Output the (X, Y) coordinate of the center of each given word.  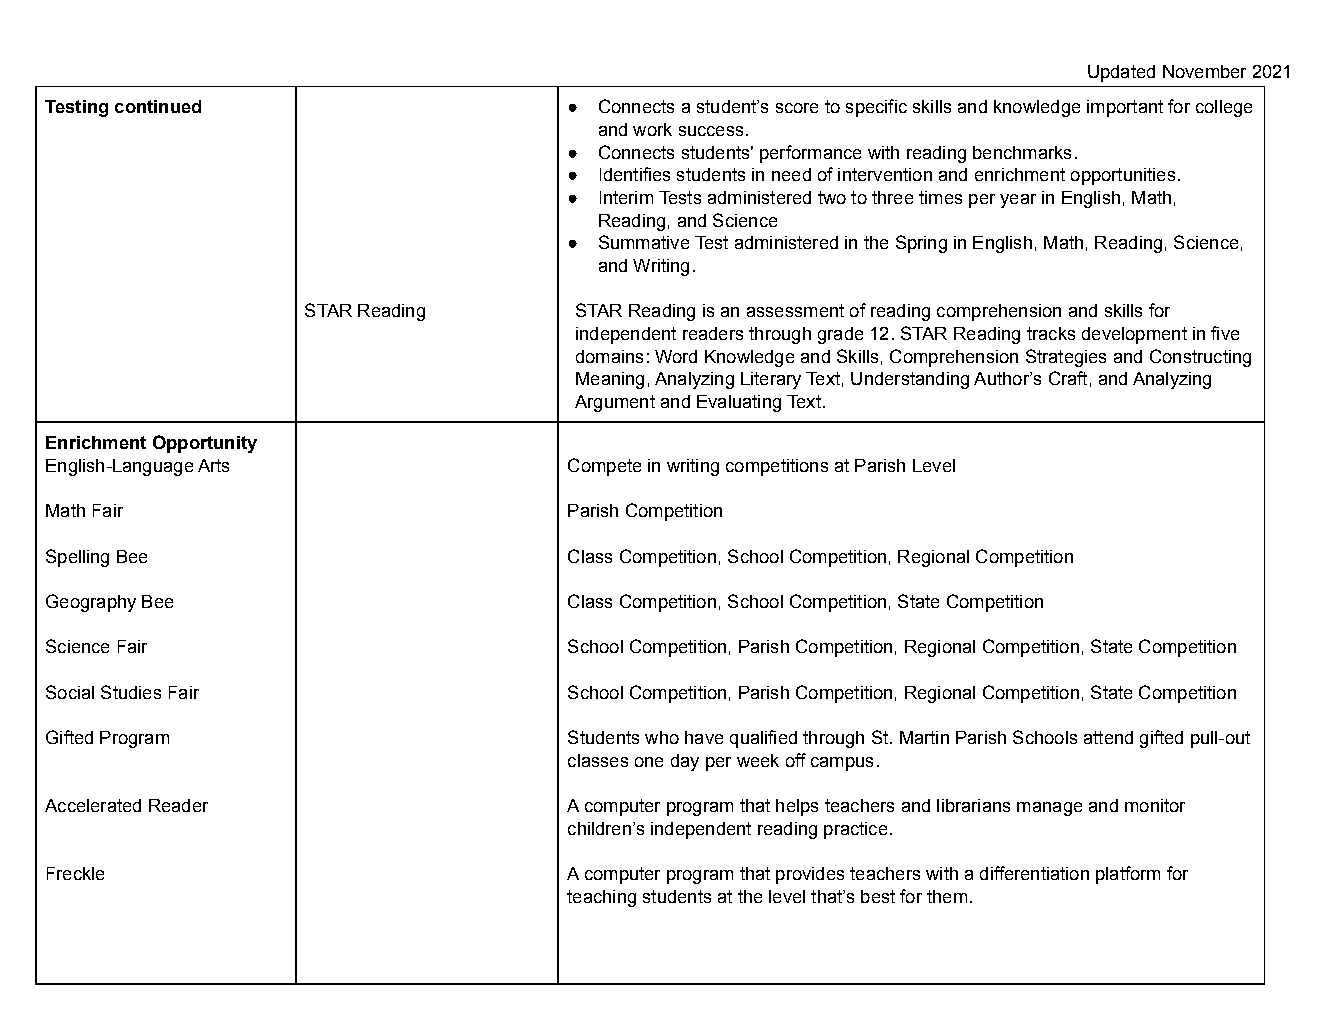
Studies (131, 692)
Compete (604, 467)
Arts (213, 465)
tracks (1051, 333)
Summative (644, 242)
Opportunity (205, 444)
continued (158, 106)
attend (1108, 737)
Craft (1068, 378)
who (662, 737)
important (1125, 108)
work (652, 129)
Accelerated (93, 805)
